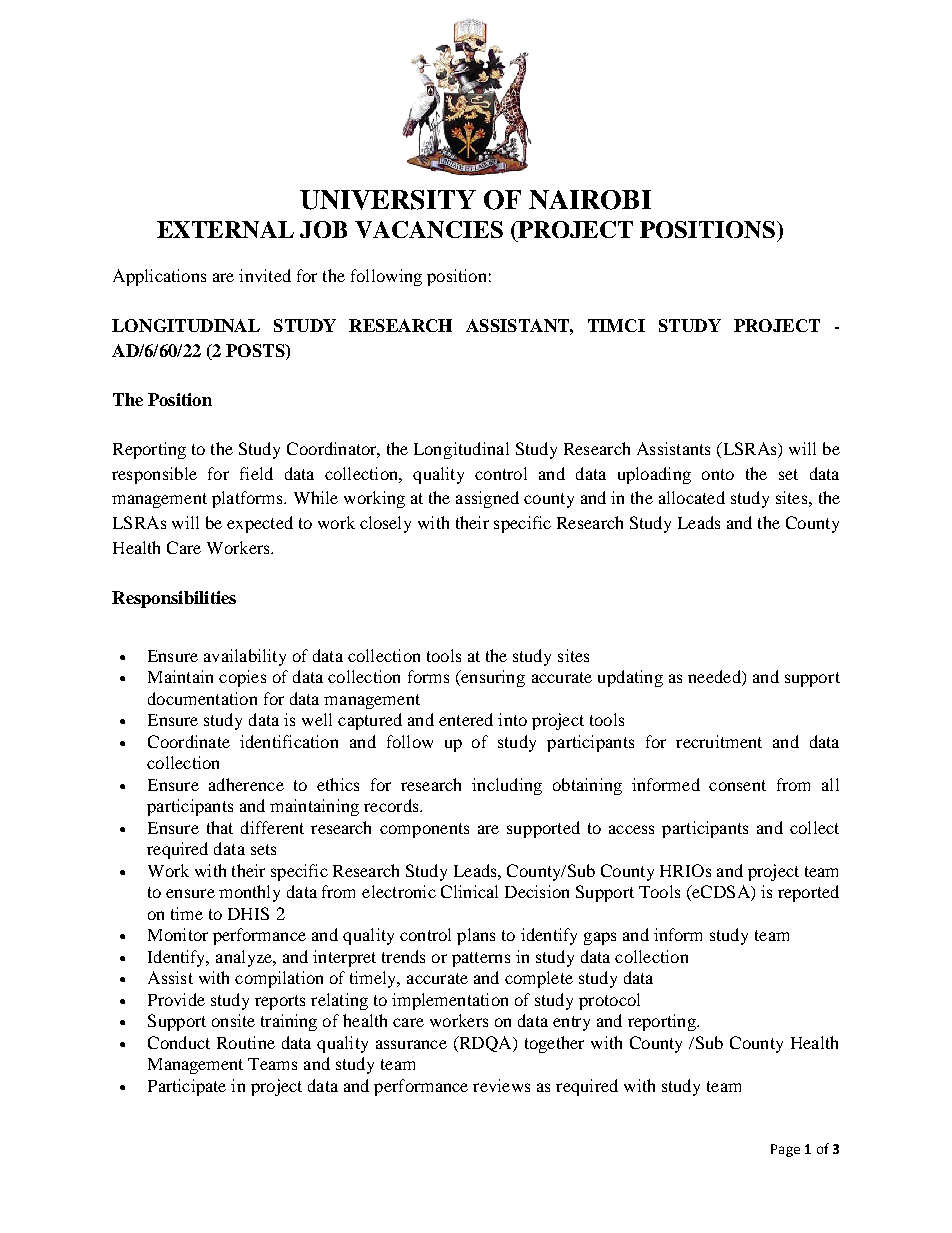 The image size is (952, 1233). Describe the element at coordinates (225, 229) in the screenshot. I see `EXTERNAL` at that location.
